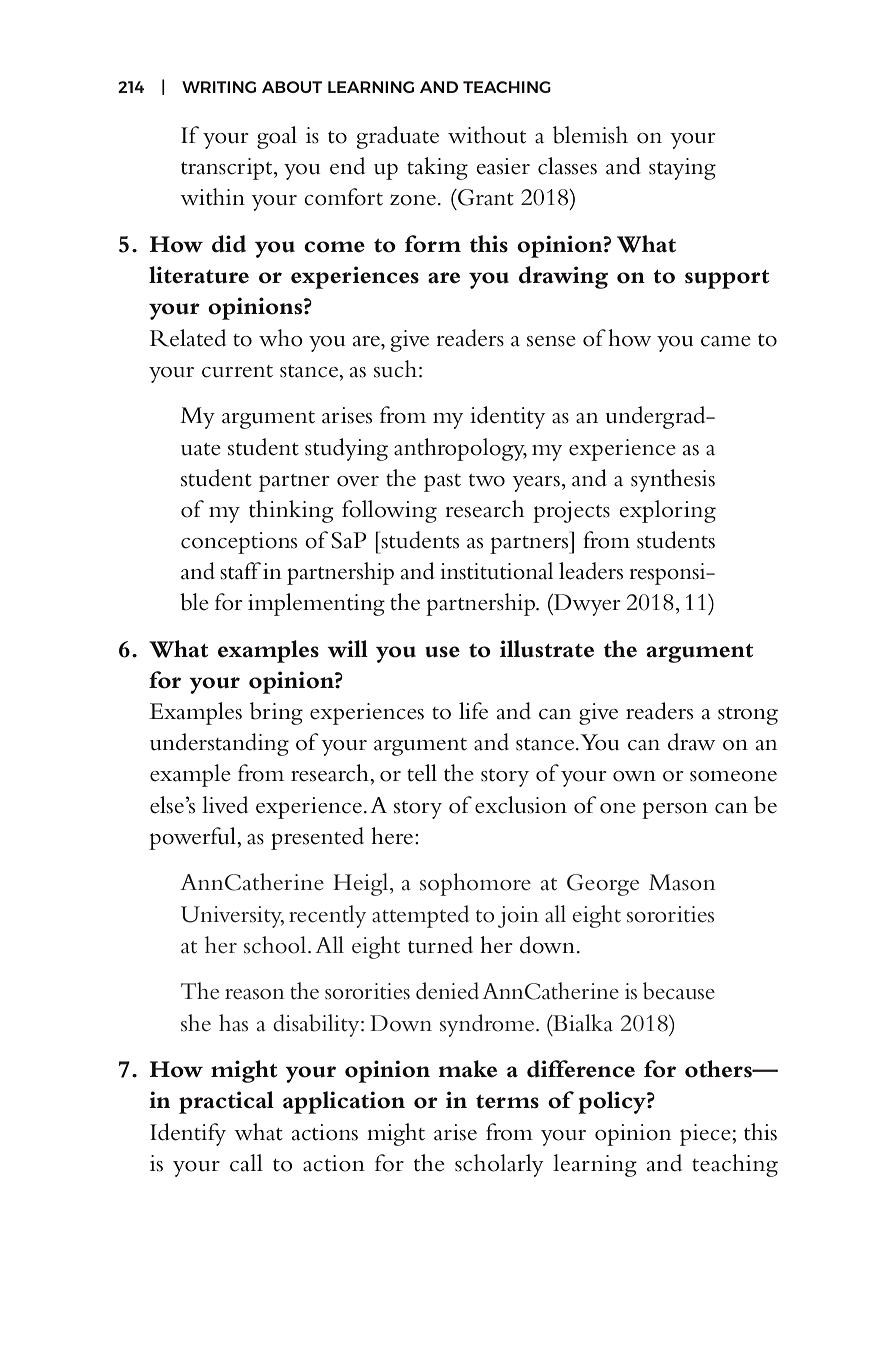  Describe the element at coordinates (682, 169) in the image. I see `staying` at that location.
